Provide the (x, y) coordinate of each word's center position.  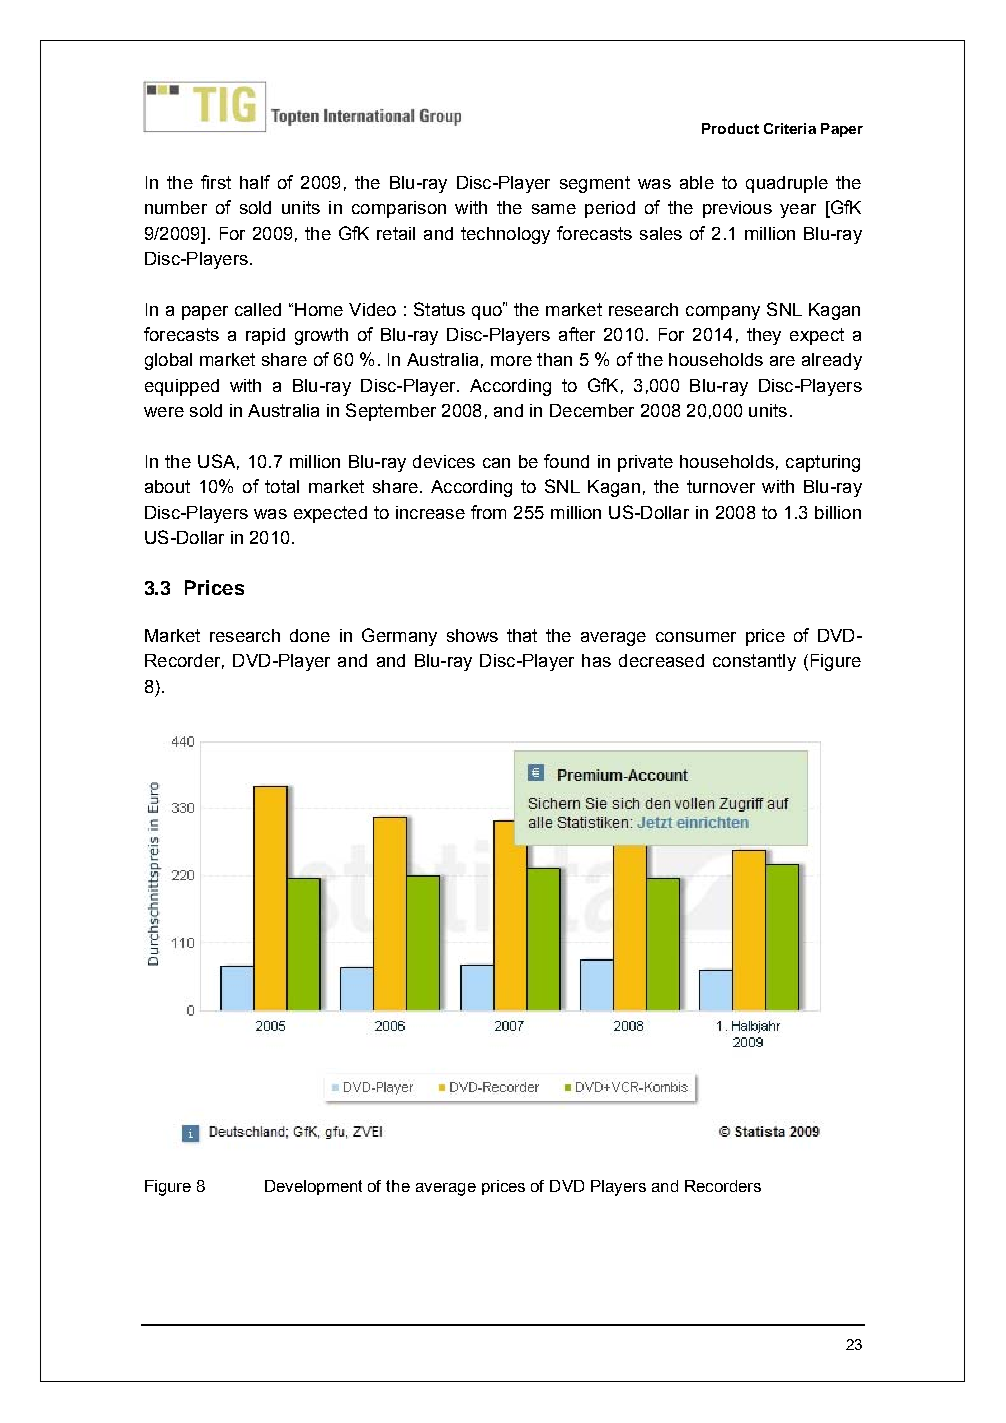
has (596, 660)
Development (313, 1187)
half (255, 182)
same (554, 209)
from (488, 512)
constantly (754, 662)
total (282, 486)
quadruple (787, 184)
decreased (661, 660)
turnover (721, 486)
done (310, 635)
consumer (696, 637)
